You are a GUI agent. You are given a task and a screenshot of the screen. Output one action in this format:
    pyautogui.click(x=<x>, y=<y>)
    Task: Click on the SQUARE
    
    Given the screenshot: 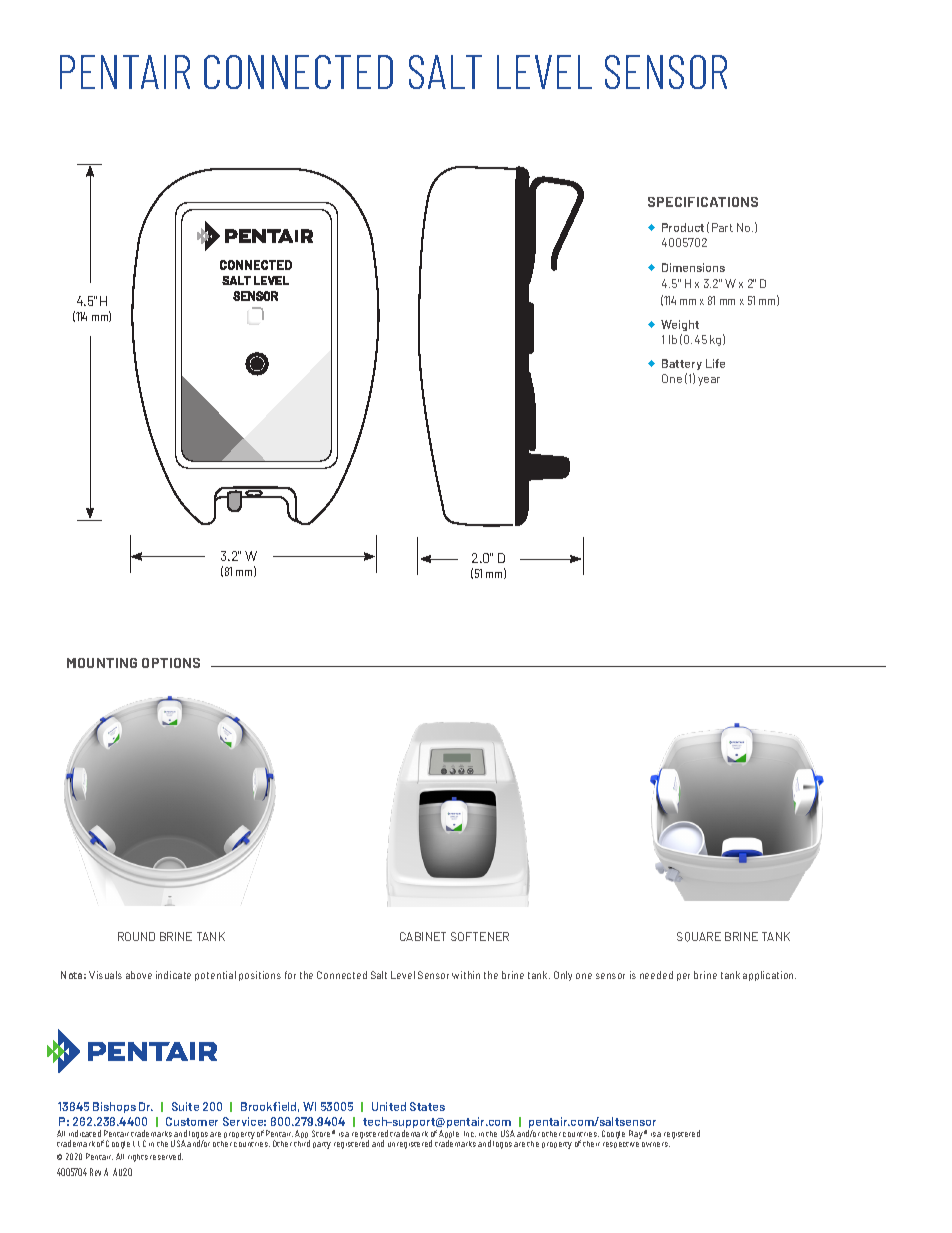 What is the action you would take?
    pyautogui.click(x=699, y=937)
